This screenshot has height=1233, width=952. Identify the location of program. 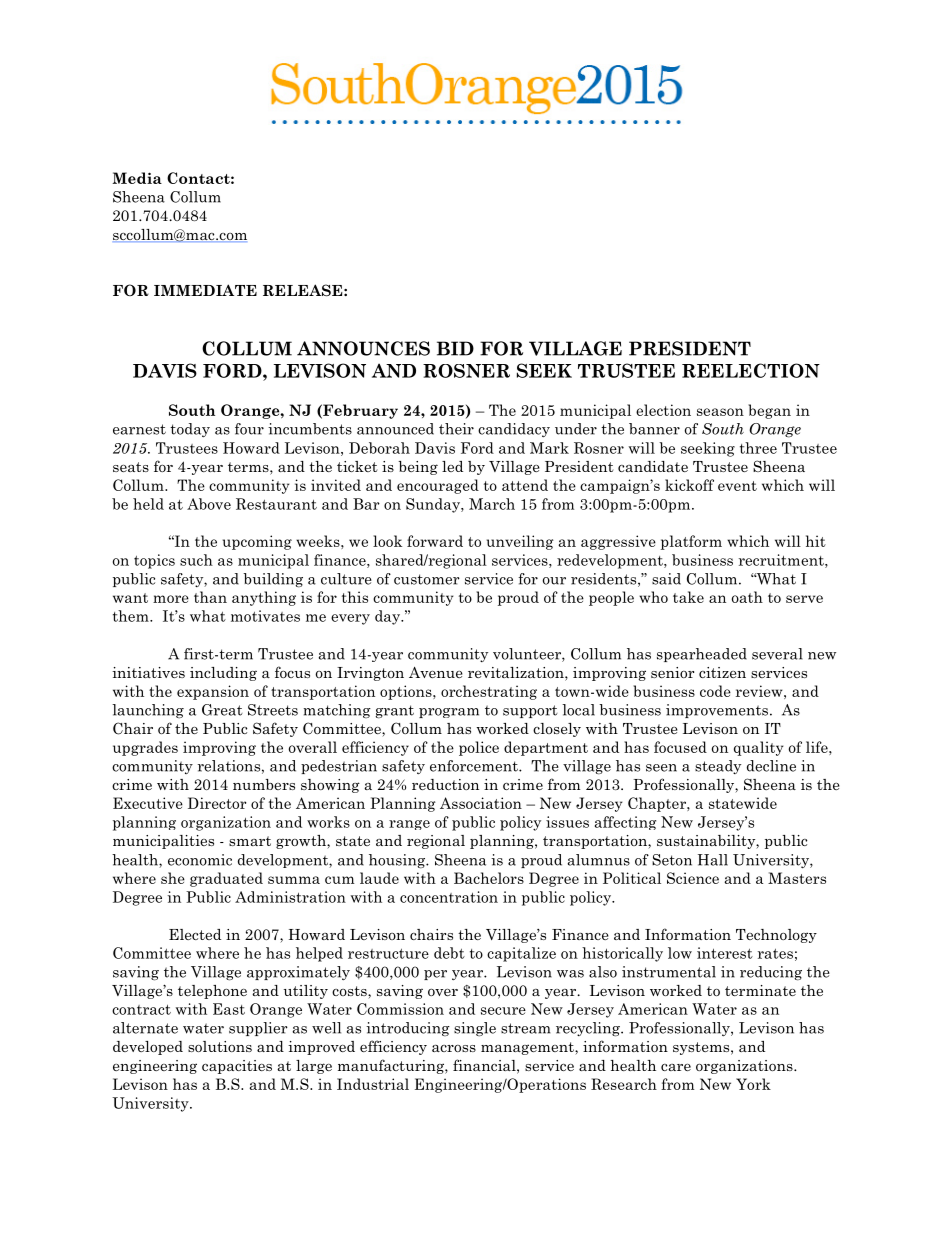
(449, 713).
